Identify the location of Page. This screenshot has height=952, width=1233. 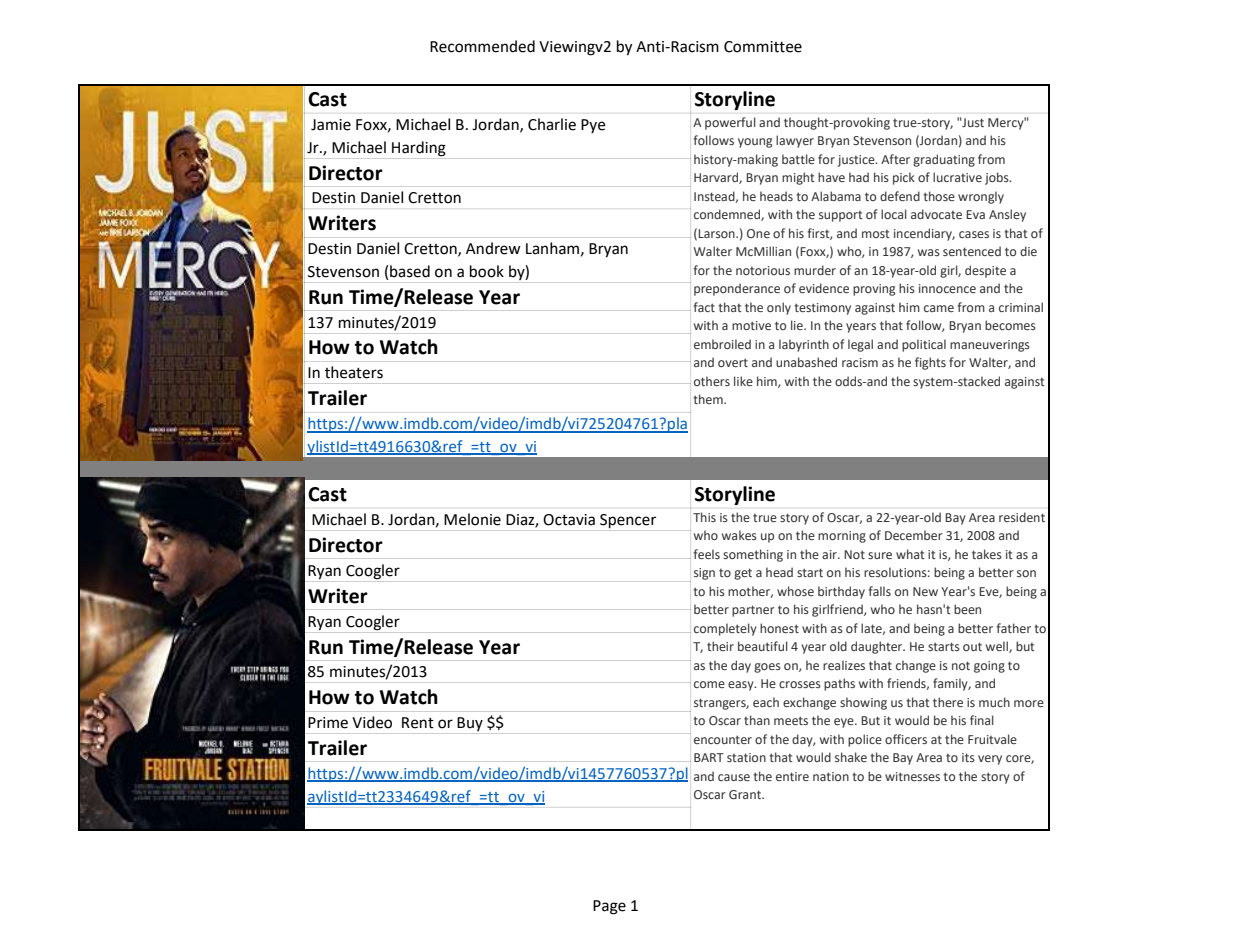
(609, 907).
